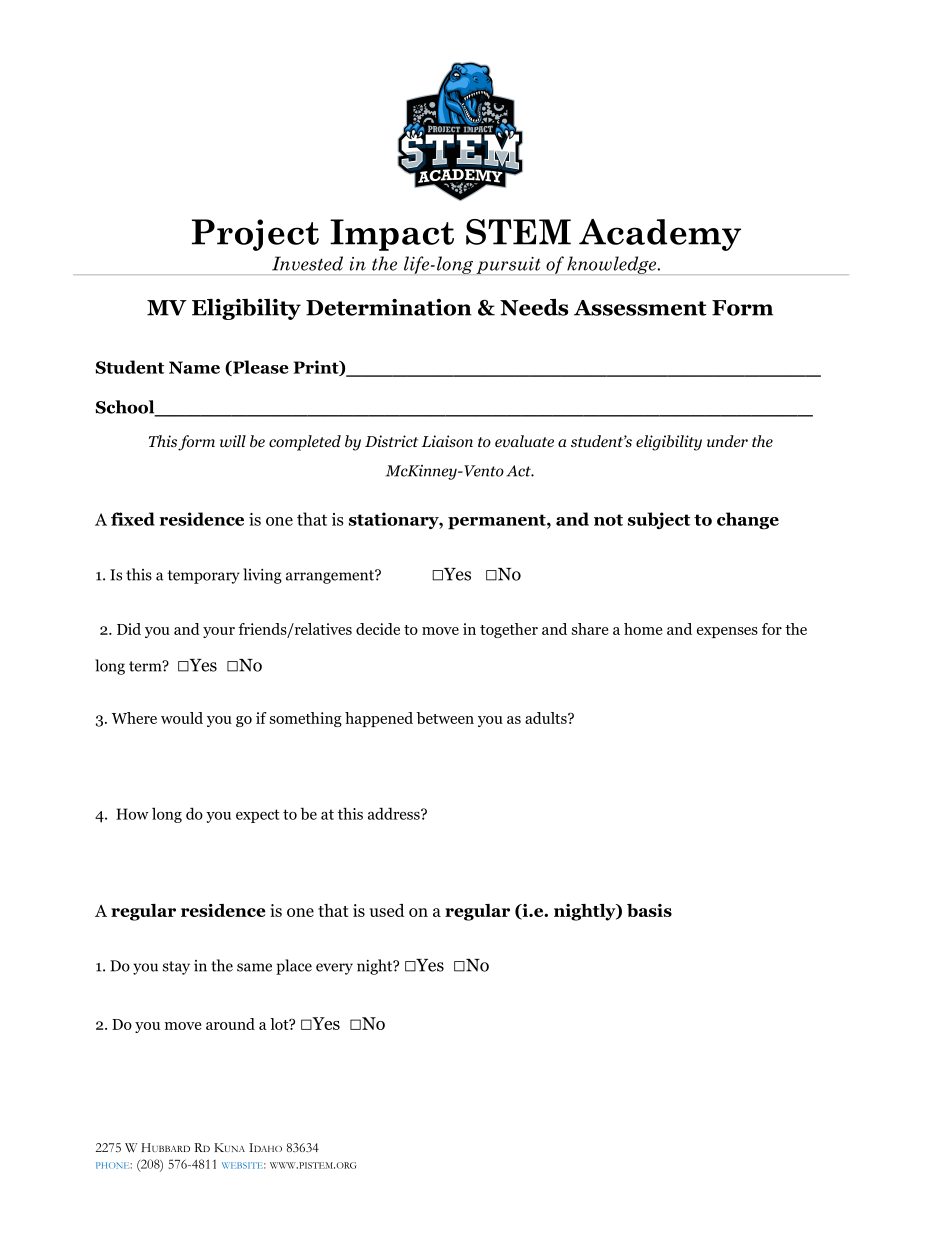 The width and height of the screenshot is (952, 1233). Describe the element at coordinates (182, 718) in the screenshot. I see `would` at that location.
